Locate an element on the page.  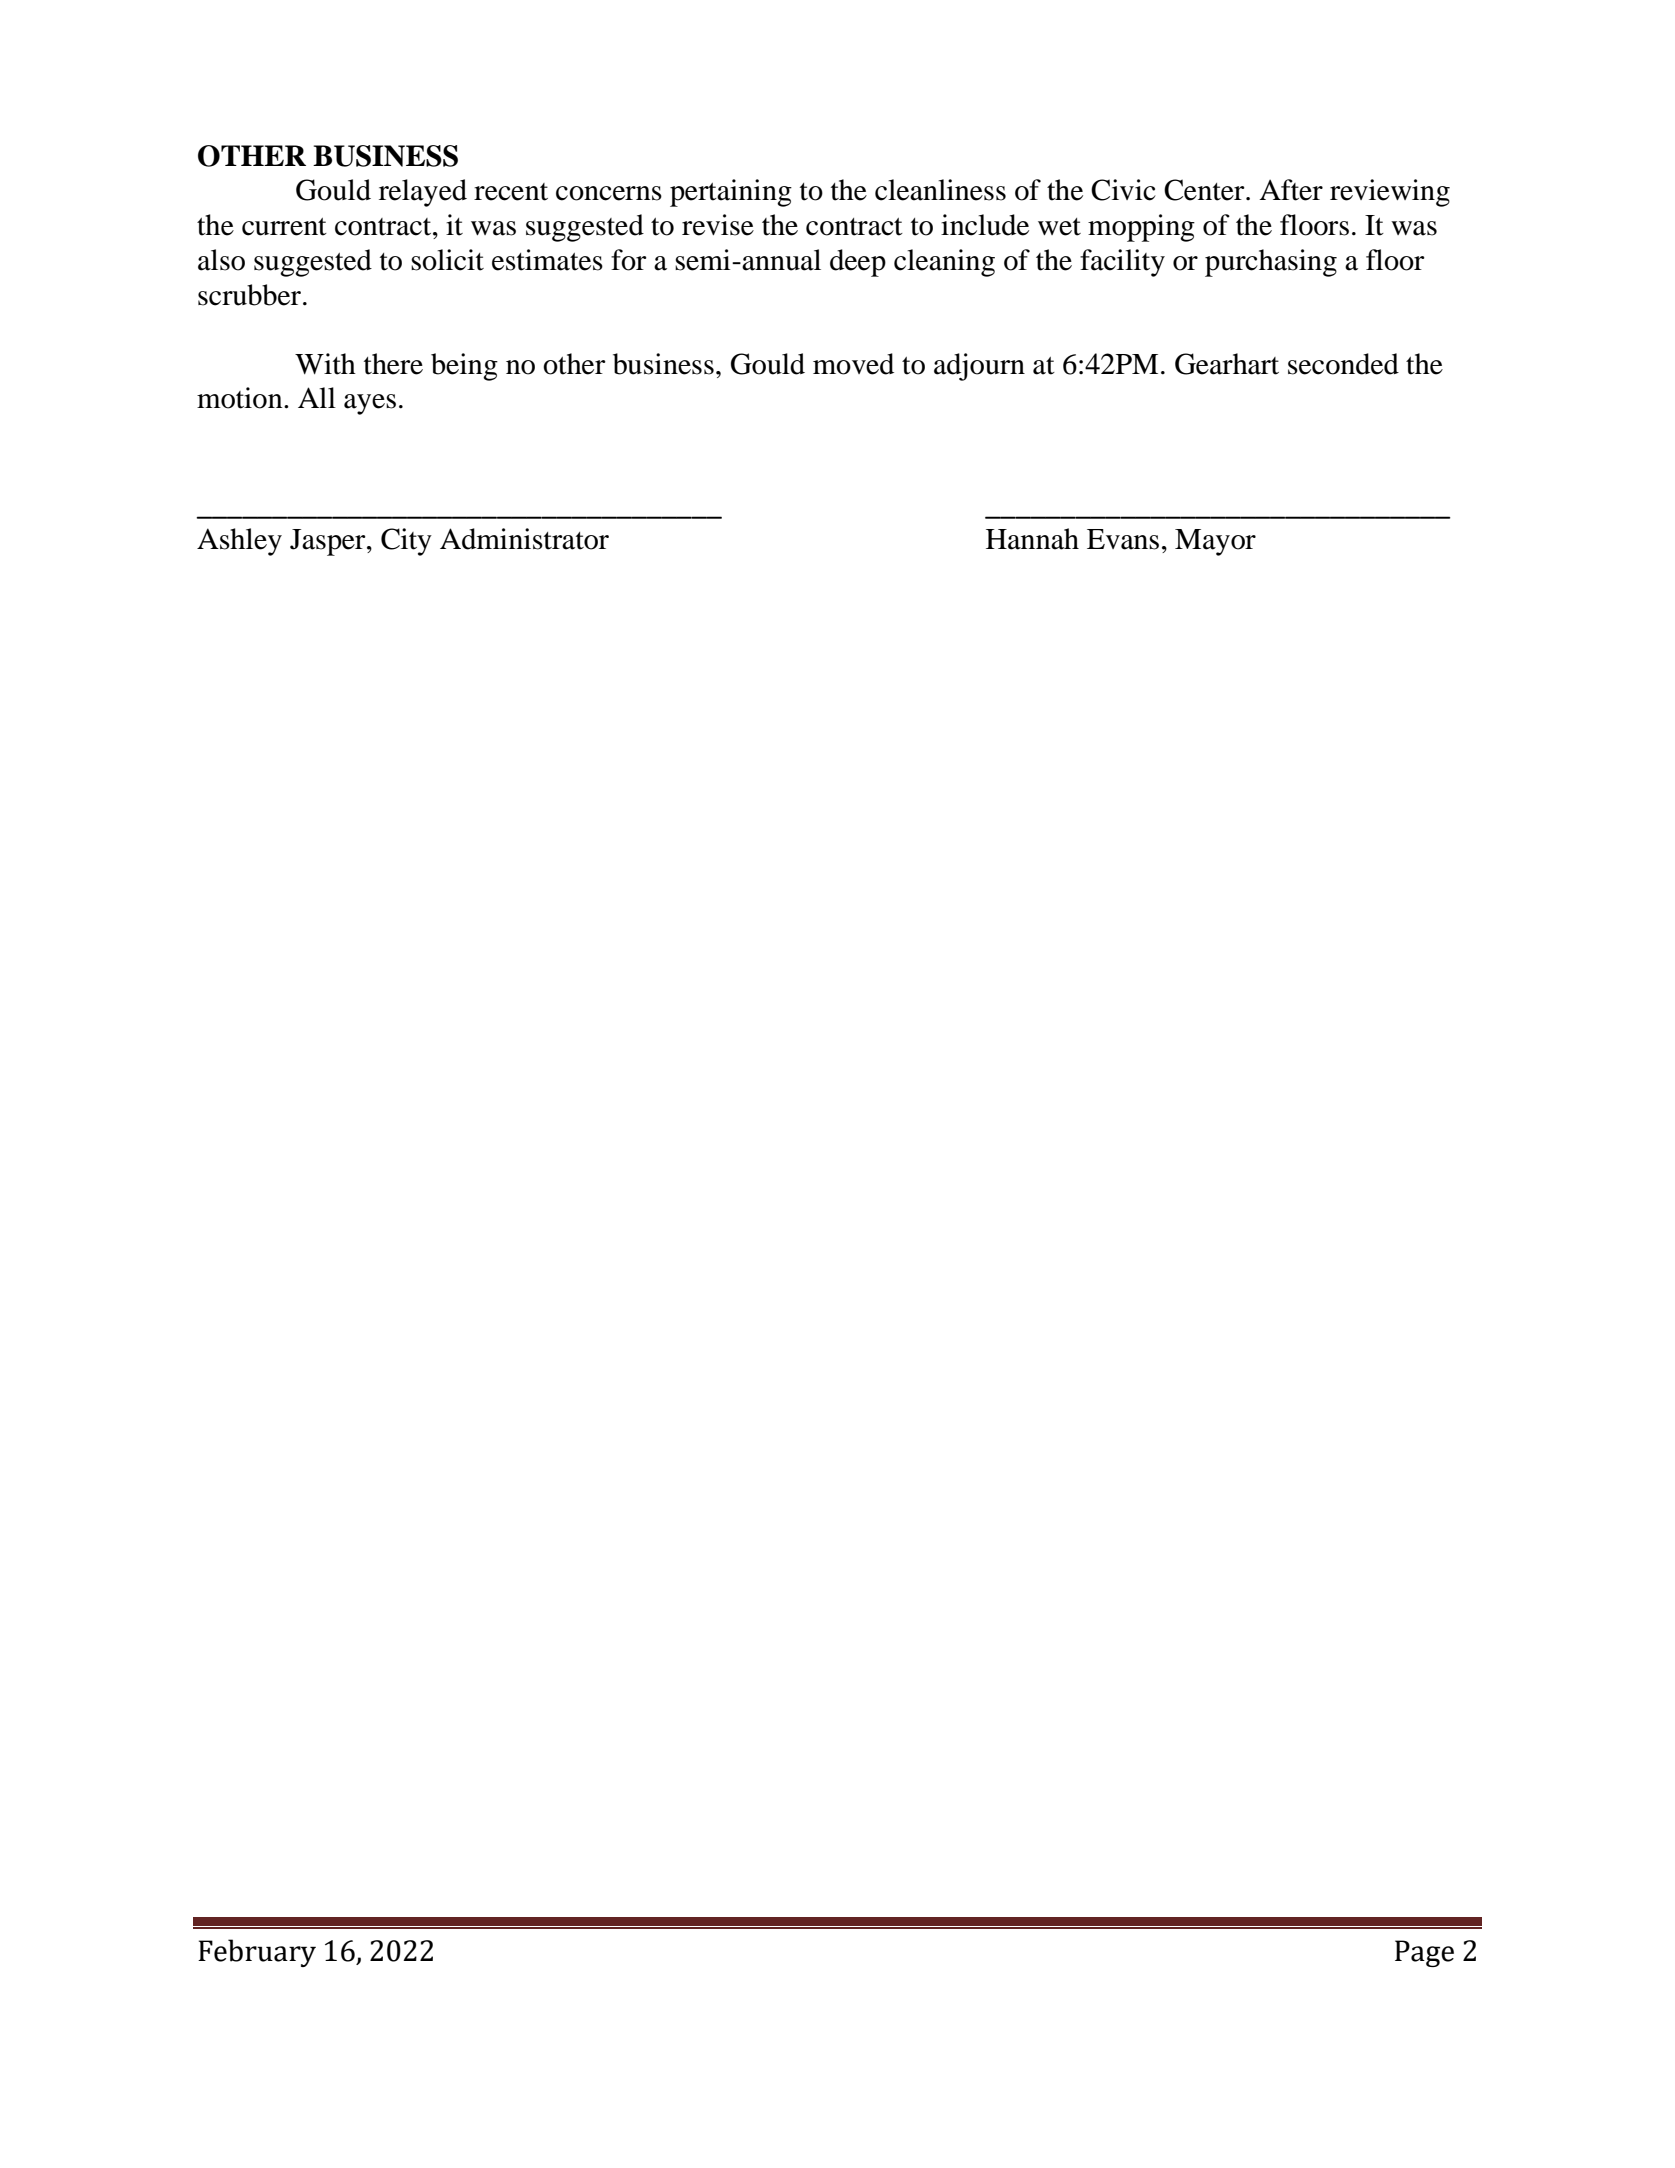
Hannah is located at coordinates (1032, 539).
